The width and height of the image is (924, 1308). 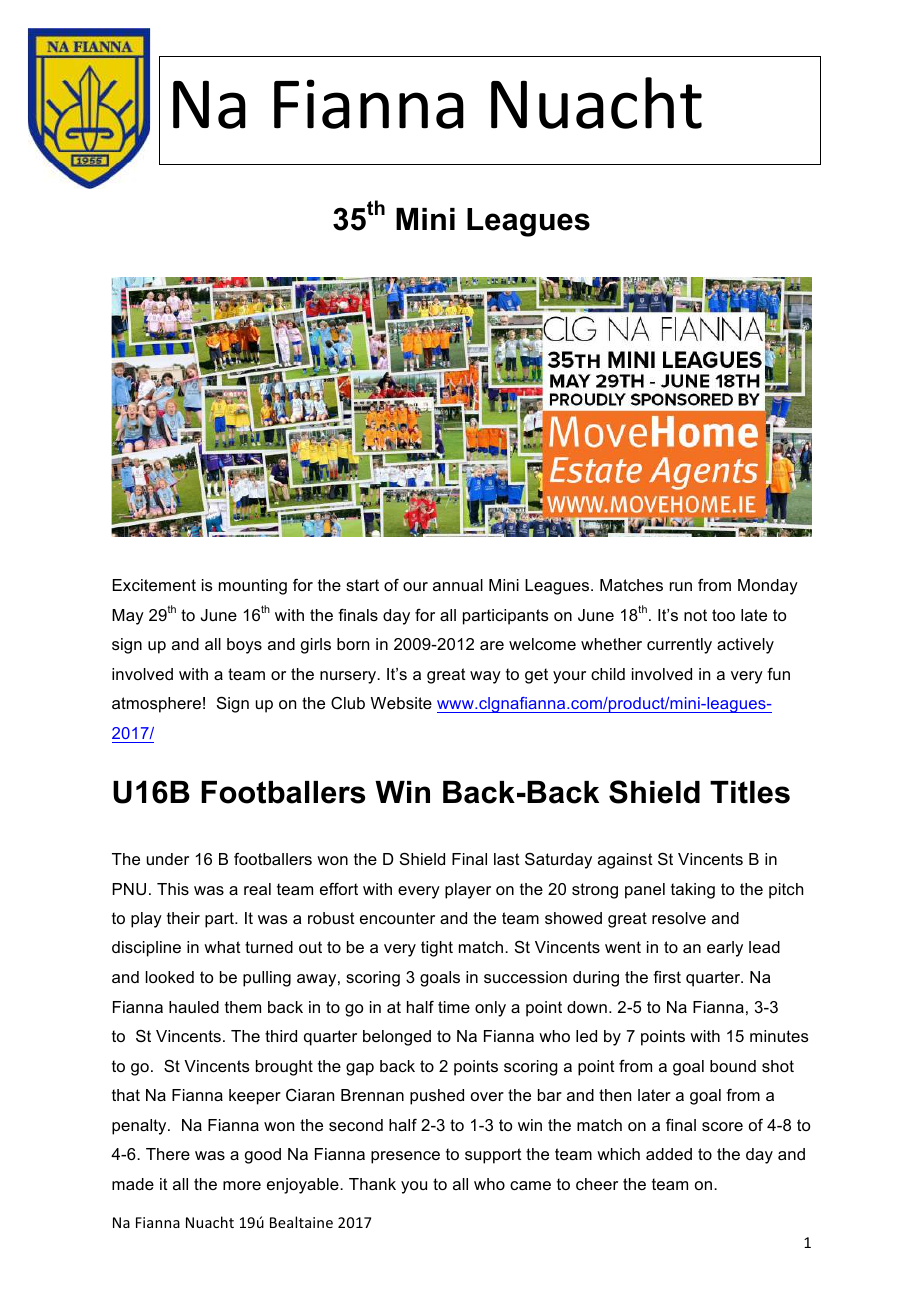 I want to click on time, so click(x=454, y=1007).
